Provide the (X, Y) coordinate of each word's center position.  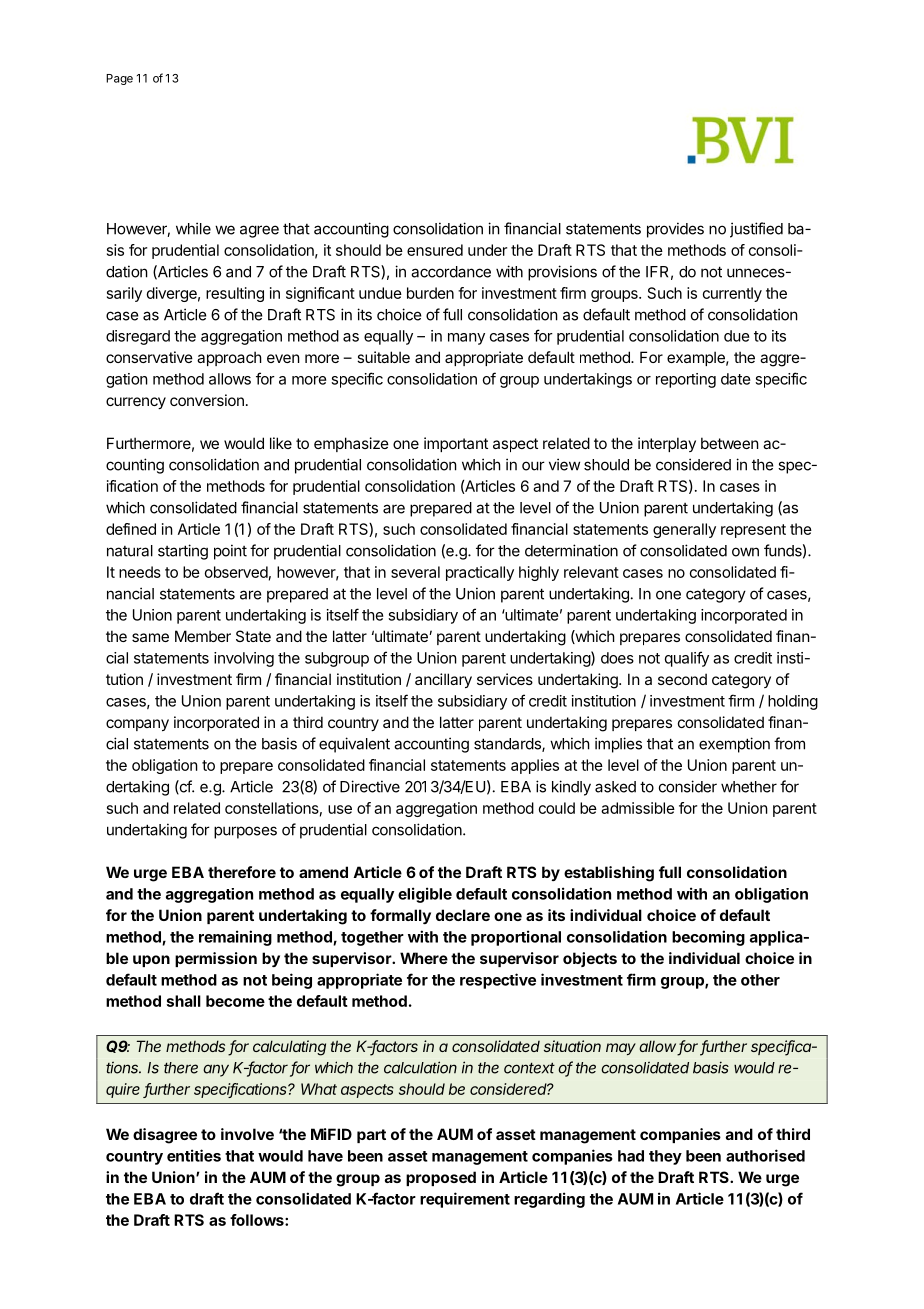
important (456, 444)
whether (749, 787)
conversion (207, 400)
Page (119, 79)
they (665, 1157)
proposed (441, 1178)
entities (194, 1155)
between (730, 443)
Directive (370, 786)
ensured (435, 250)
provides (675, 230)
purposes (245, 832)
